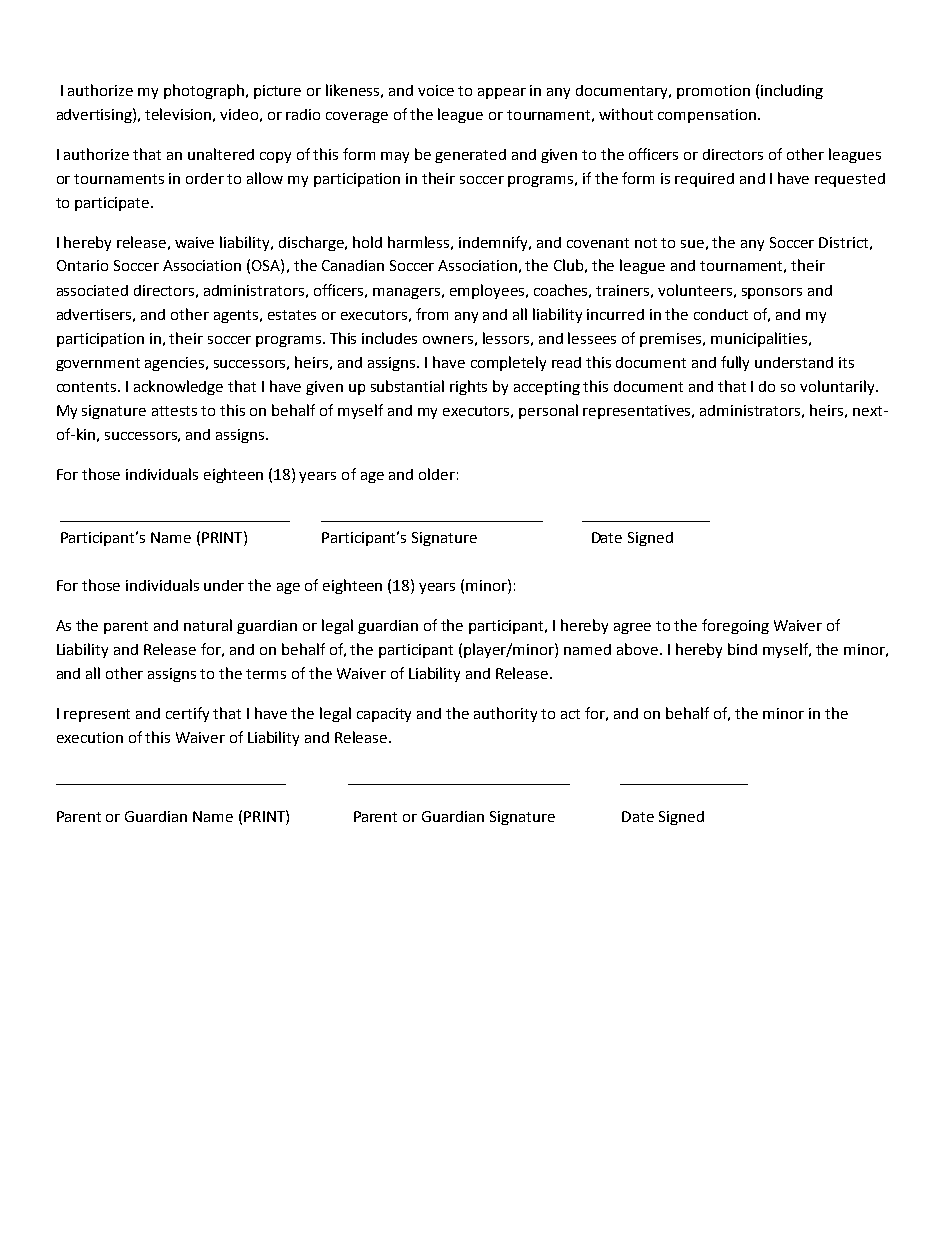 This document has height=1233, width=952. I want to click on foregoing, so click(735, 626).
